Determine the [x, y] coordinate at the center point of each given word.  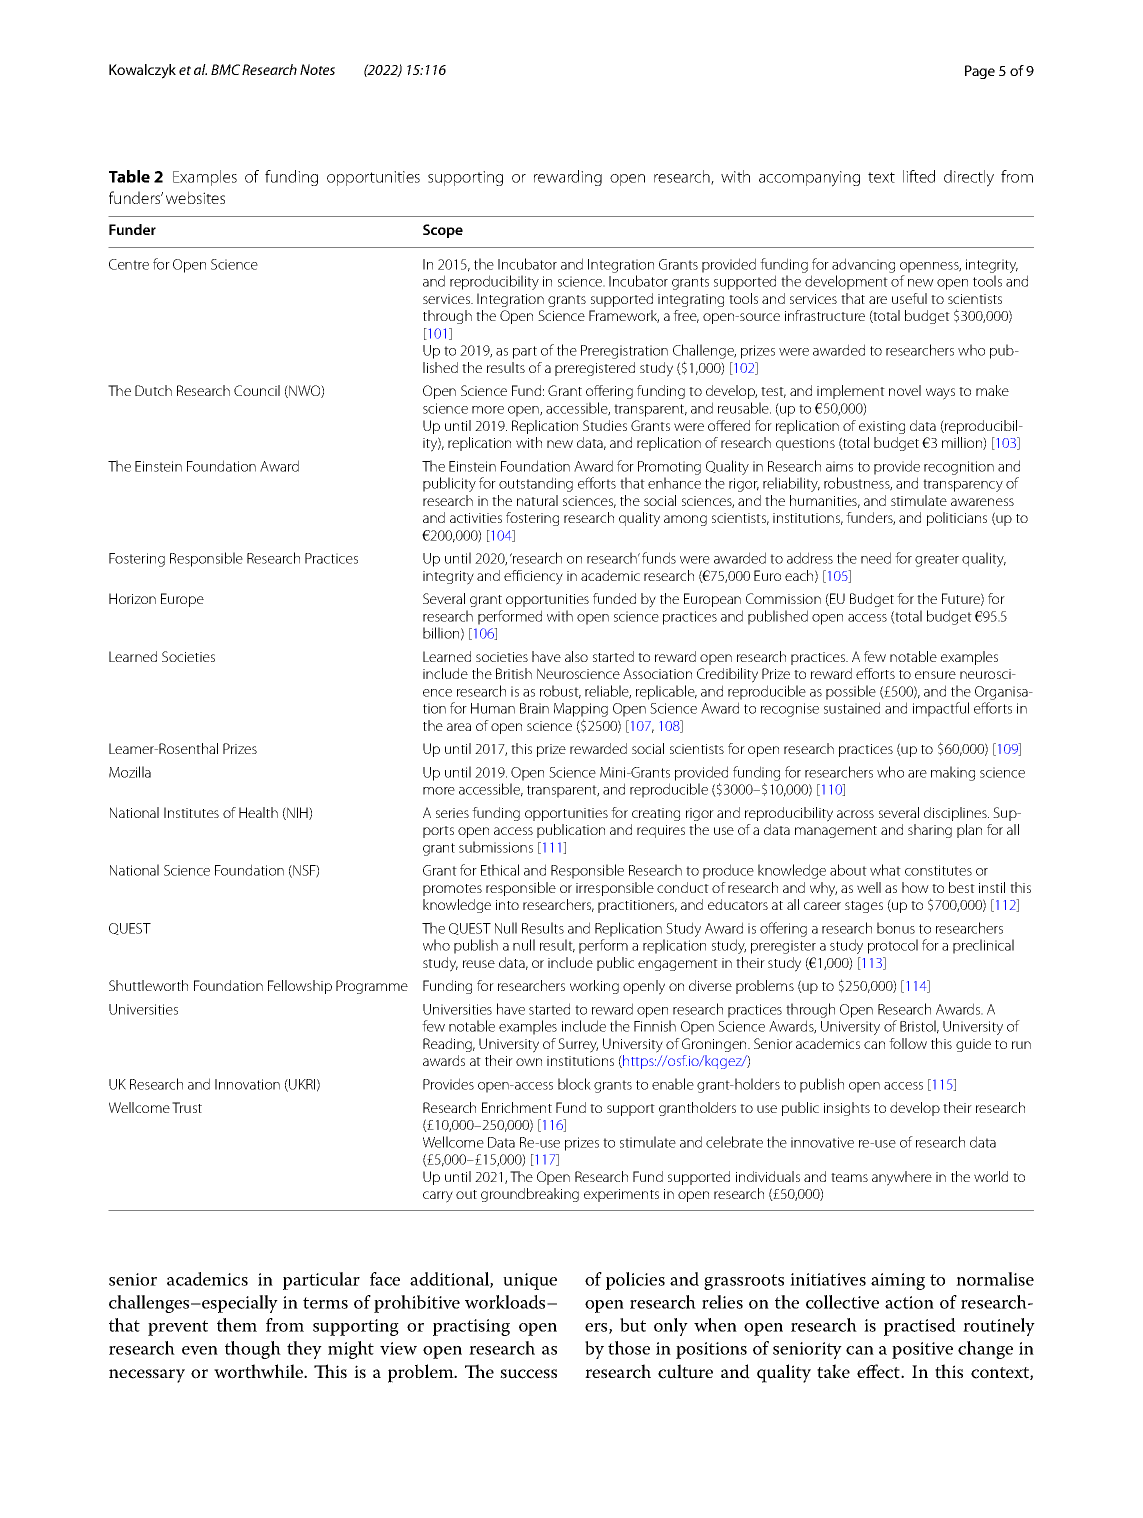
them [237, 1325]
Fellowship [300, 987]
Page [980, 72]
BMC [225, 69]
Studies [605, 425]
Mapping [581, 711]
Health [258, 812]
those [629, 1348]
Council [257, 390]
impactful [941, 709]
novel [905, 390]
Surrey [578, 1045]
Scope [443, 231]
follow [908, 1043]
